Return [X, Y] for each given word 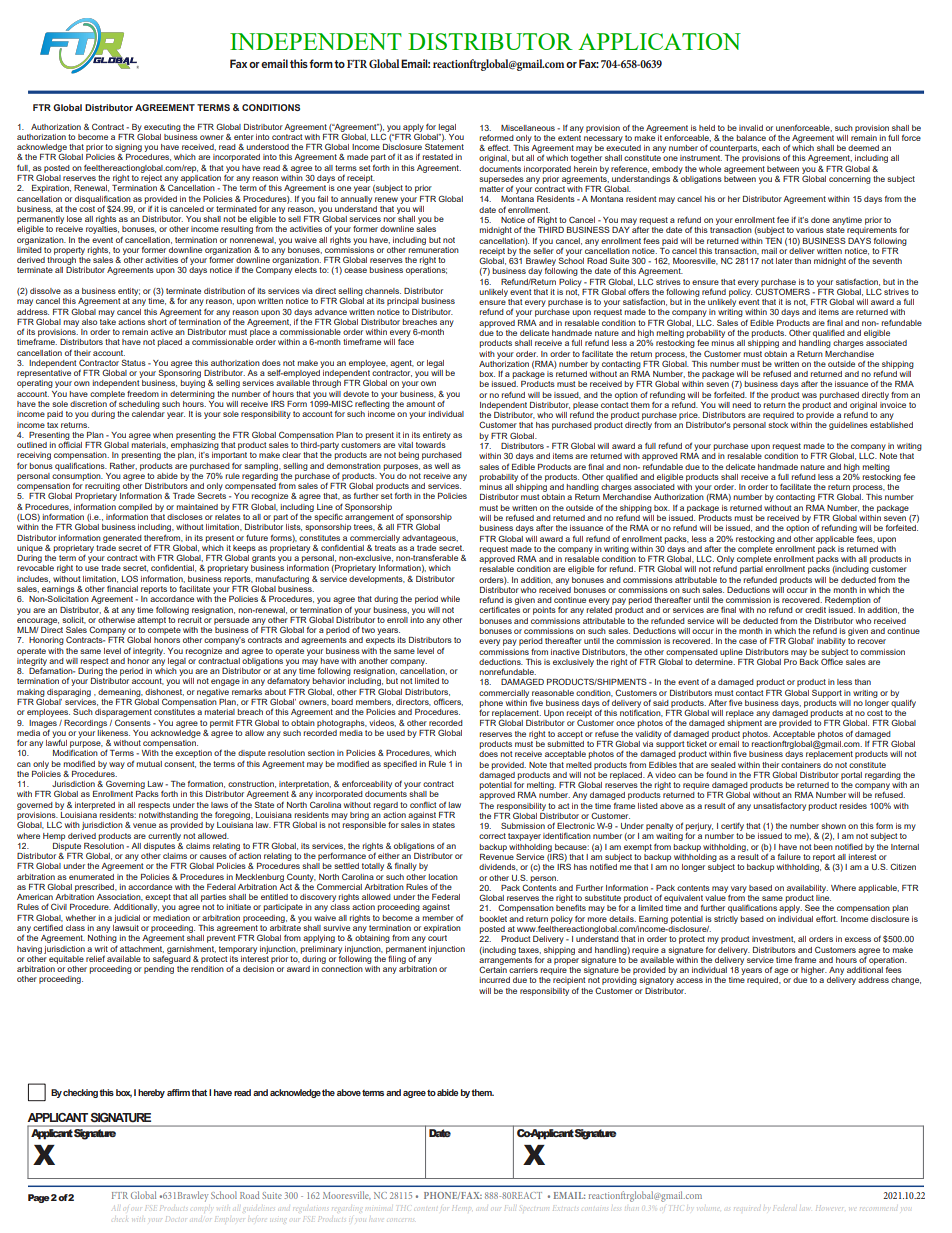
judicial [127, 919]
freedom [143, 393]
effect [499, 147]
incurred [495, 980]
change [906, 981]
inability [831, 642]
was [809, 395]
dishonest [164, 692]
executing [162, 128]
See [812, 907]
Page [39, 1198]
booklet [493, 919]
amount [420, 404]
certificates [499, 609]
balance [751, 138]
